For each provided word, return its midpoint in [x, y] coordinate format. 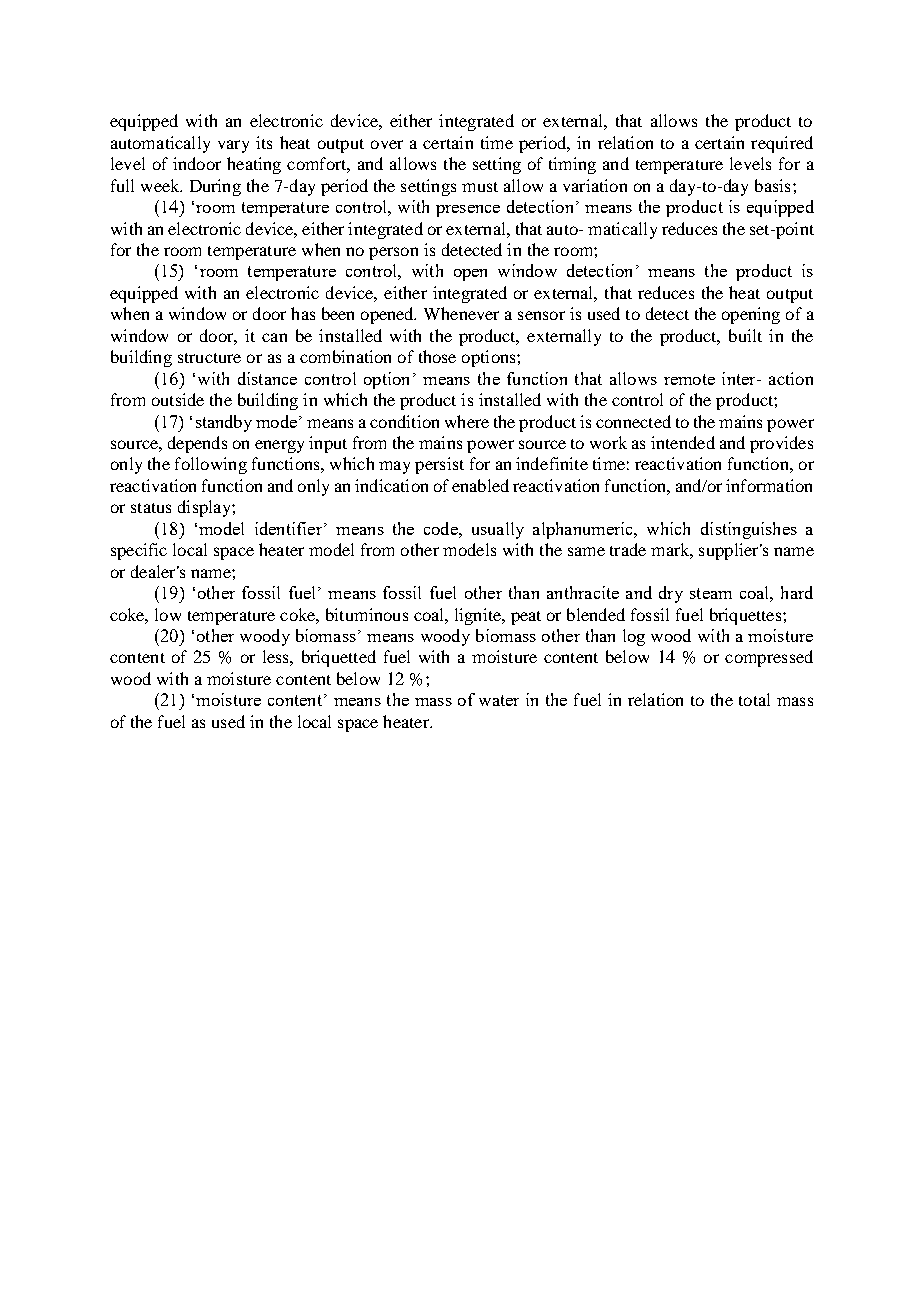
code [442, 528]
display [205, 508]
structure [209, 358]
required [782, 144]
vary [233, 146]
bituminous [367, 614]
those [437, 356]
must [480, 187]
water [499, 700]
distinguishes [749, 530]
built [745, 335]
